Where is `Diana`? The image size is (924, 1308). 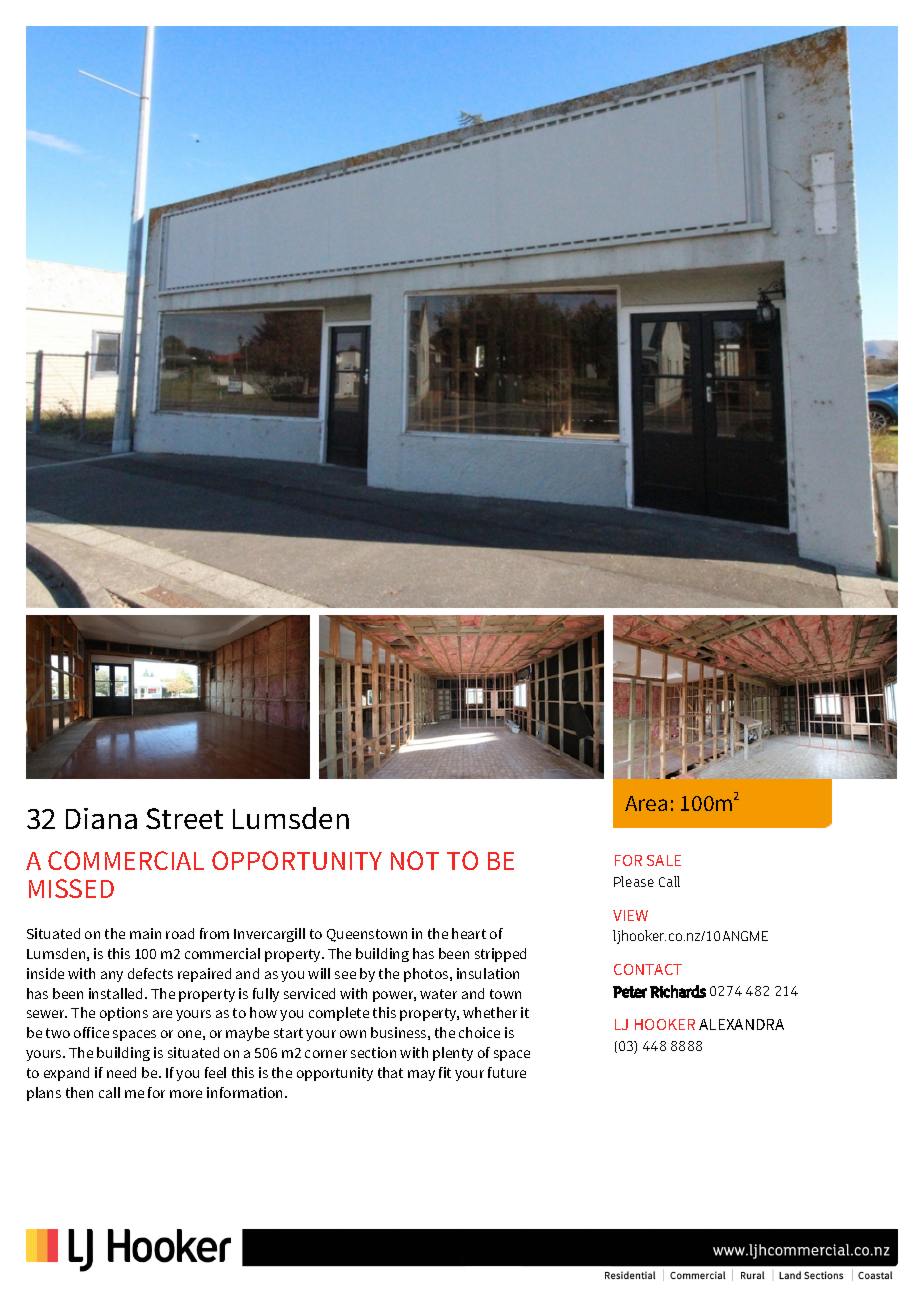
Diana is located at coordinates (101, 818).
